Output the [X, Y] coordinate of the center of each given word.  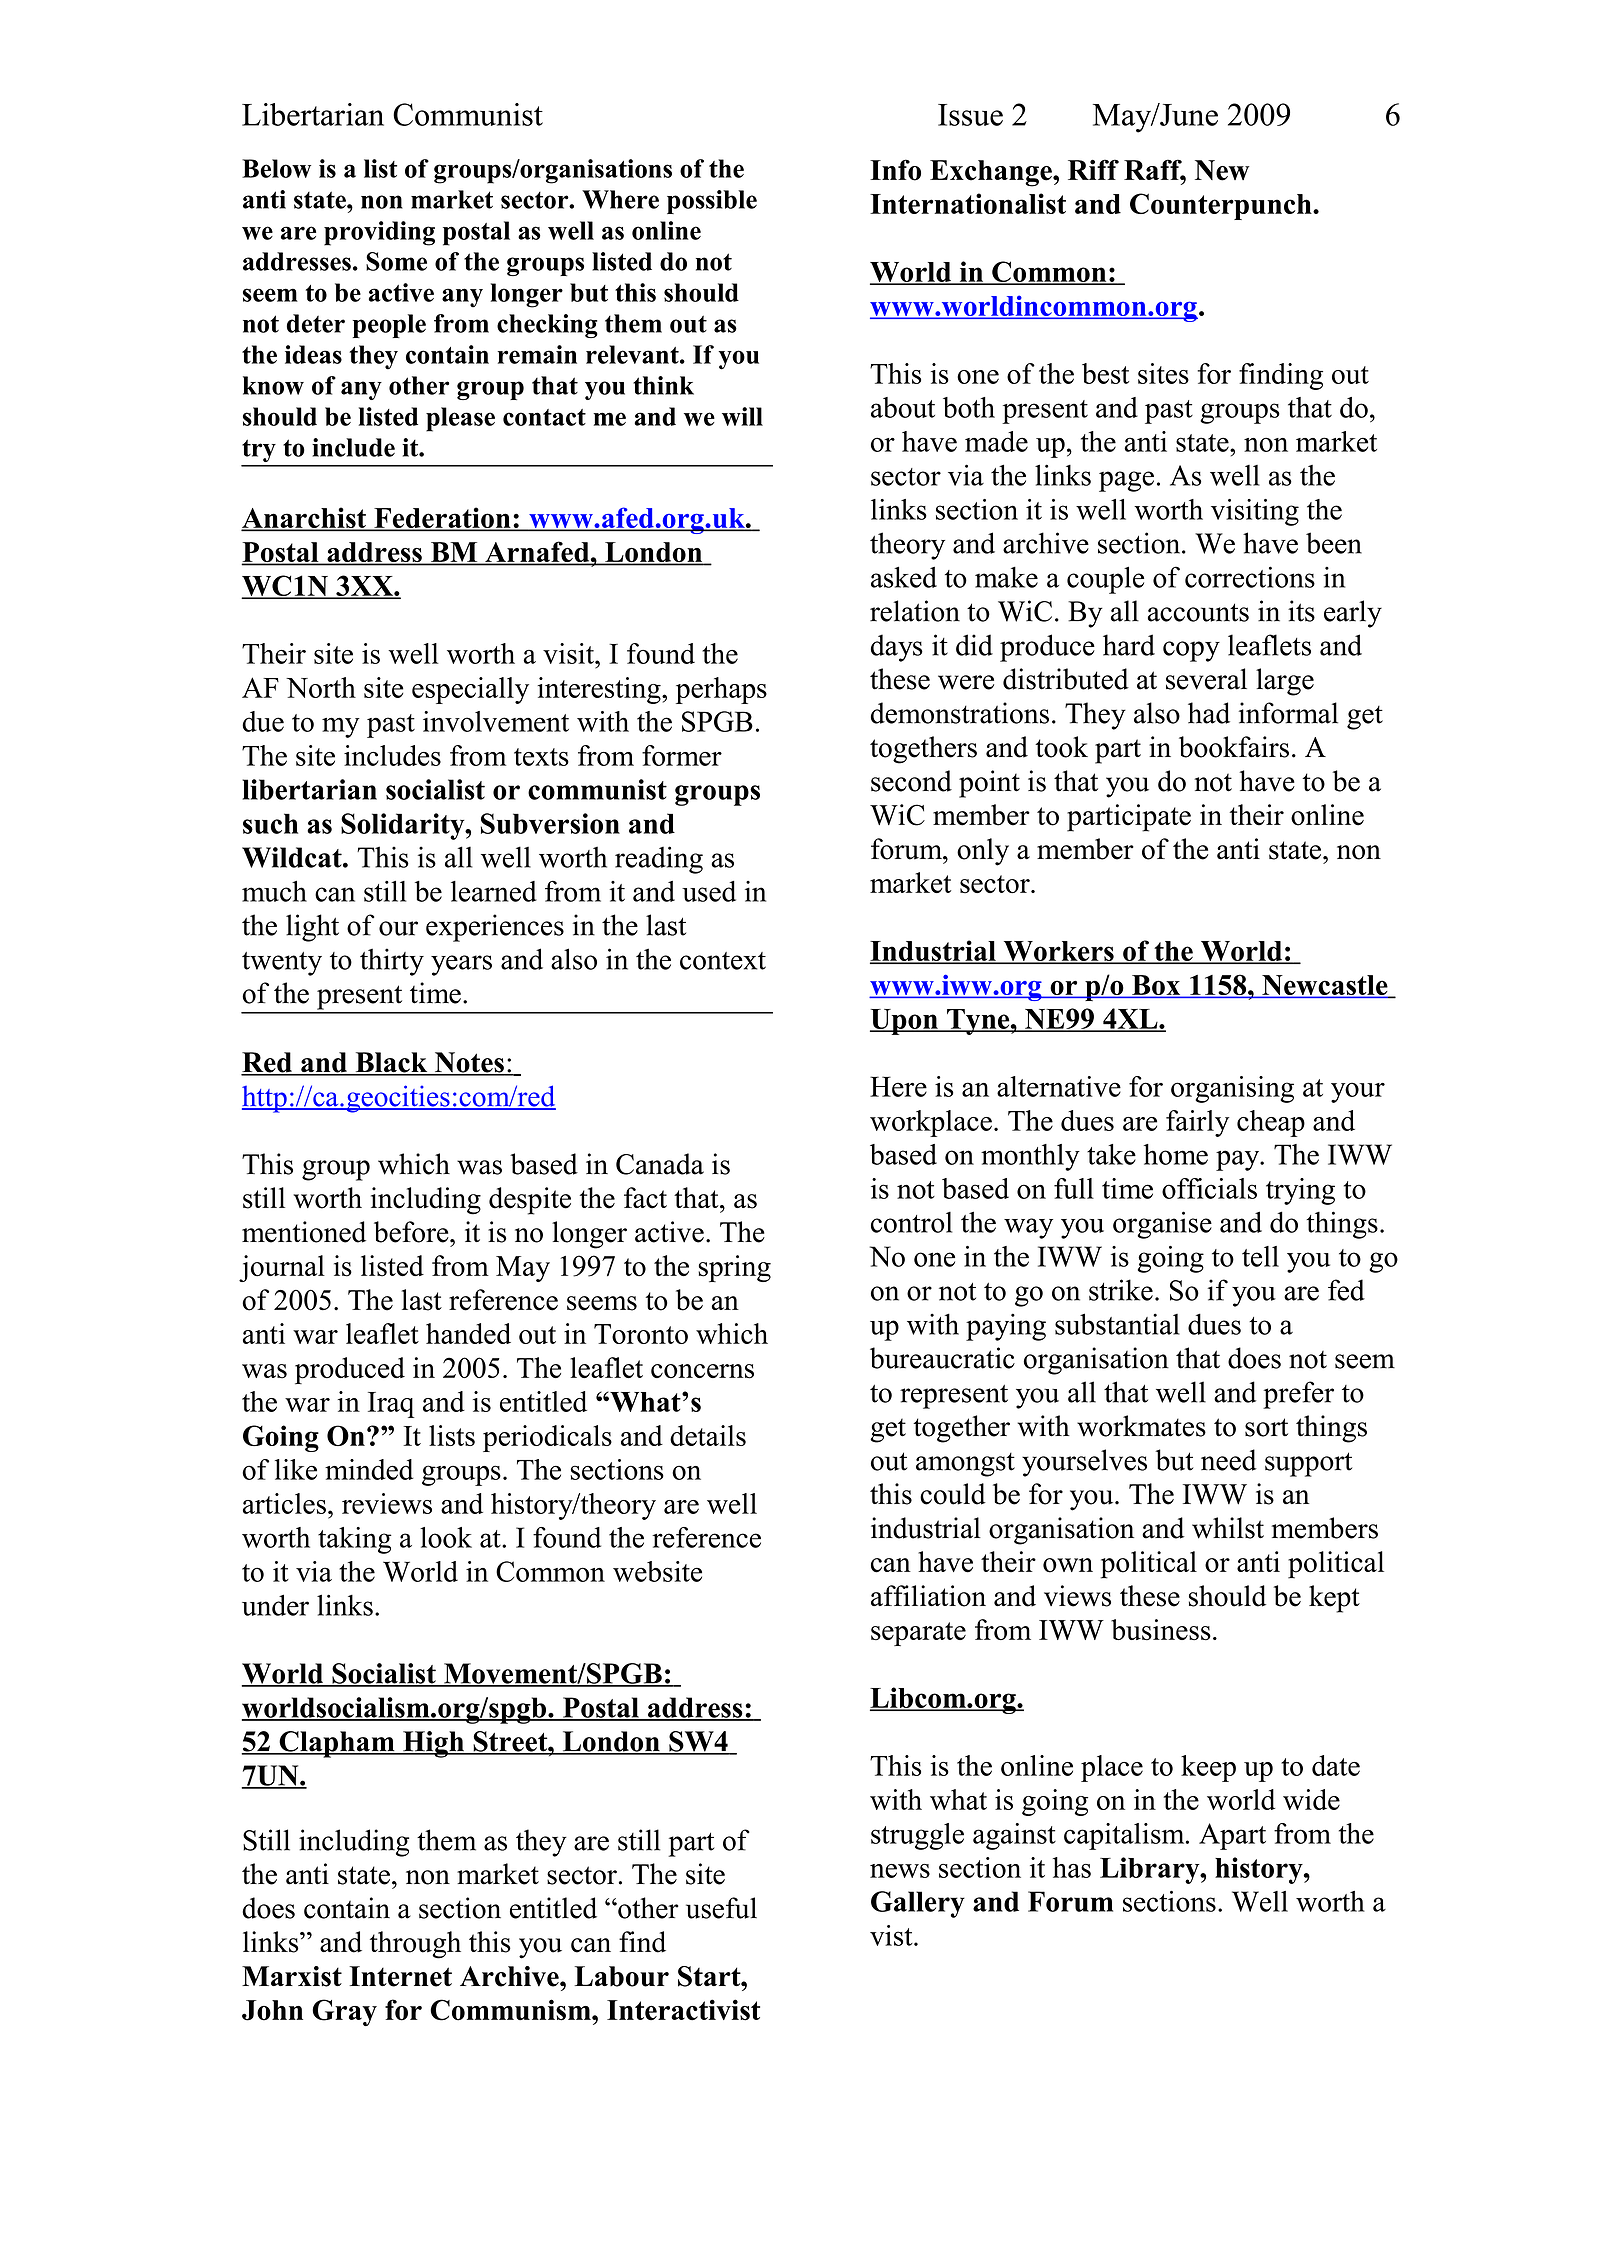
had [1209, 713]
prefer [1298, 1395]
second [911, 781]
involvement [496, 721]
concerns [702, 1371]
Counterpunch [1222, 206]
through [415, 1945]
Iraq [391, 1405]
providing [379, 233]
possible [712, 202]
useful [721, 1908]
